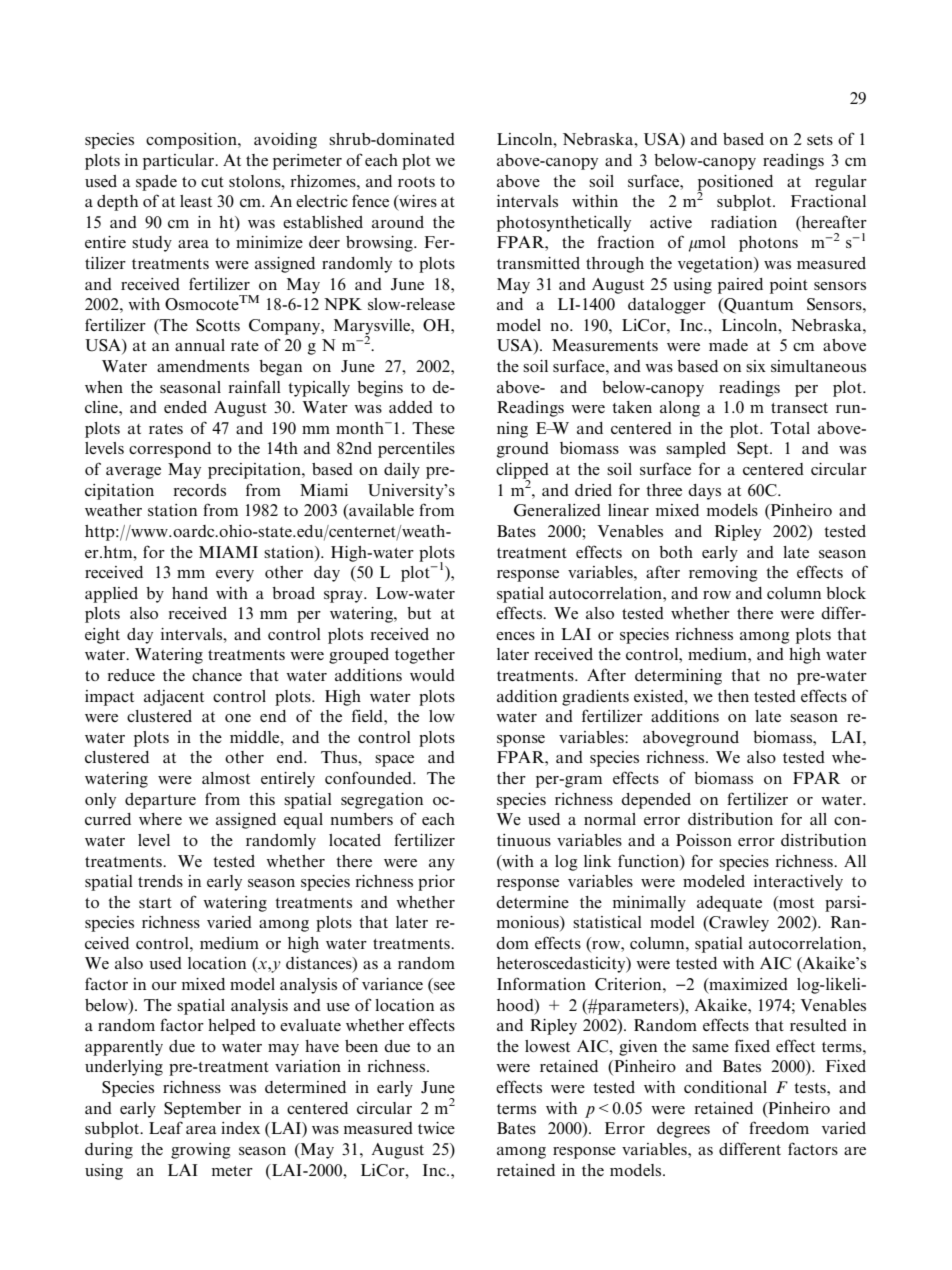 This screenshot has height=1270, width=952. What do you see at coordinates (733, 696) in the screenshot?
I see `then` at bounding box center [733, 696].
